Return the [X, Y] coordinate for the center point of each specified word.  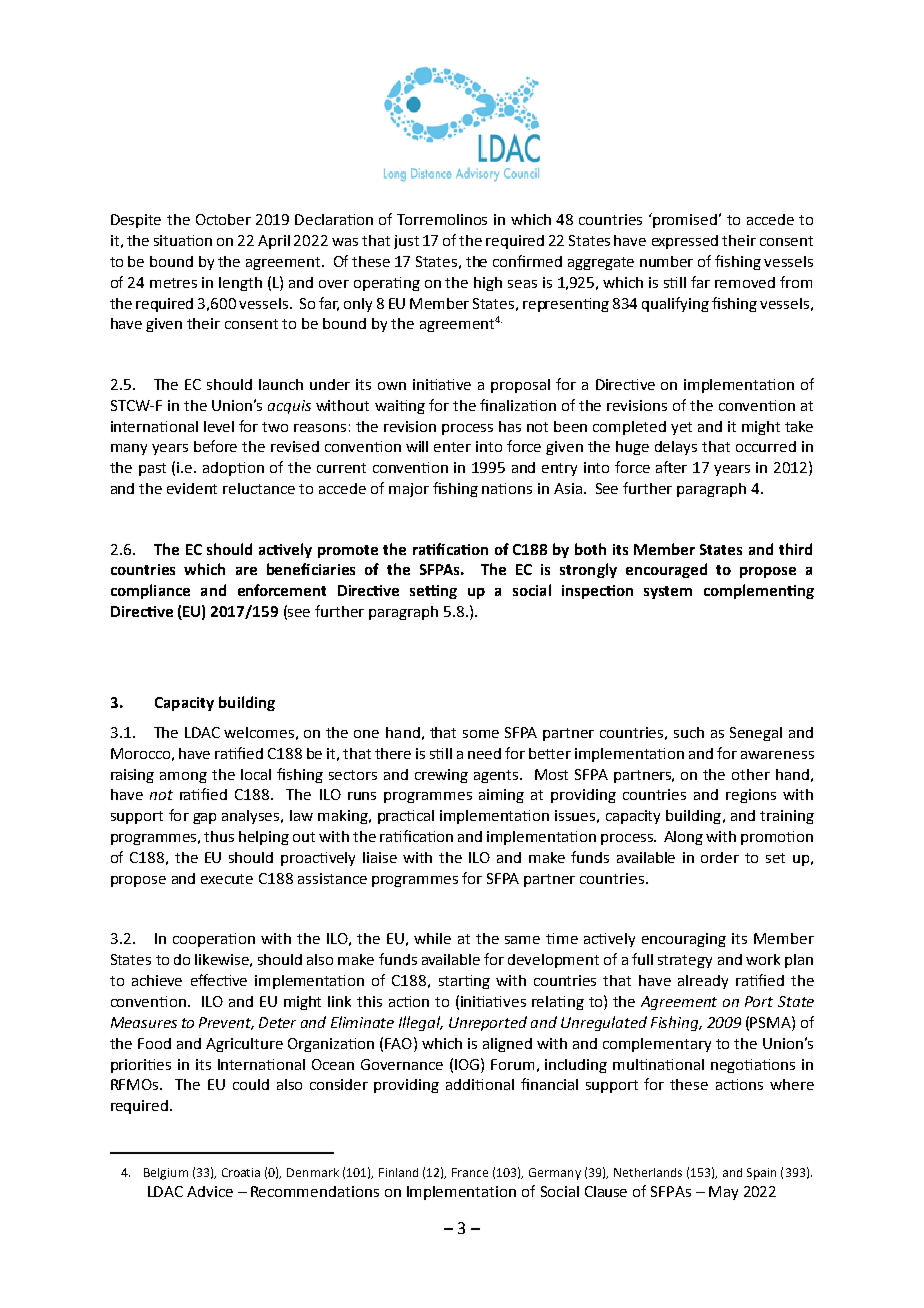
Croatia [241, 1172]
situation [183, 240]
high [488, 284]
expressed [685, 242]
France [470, 1172]
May [723, 1193]
